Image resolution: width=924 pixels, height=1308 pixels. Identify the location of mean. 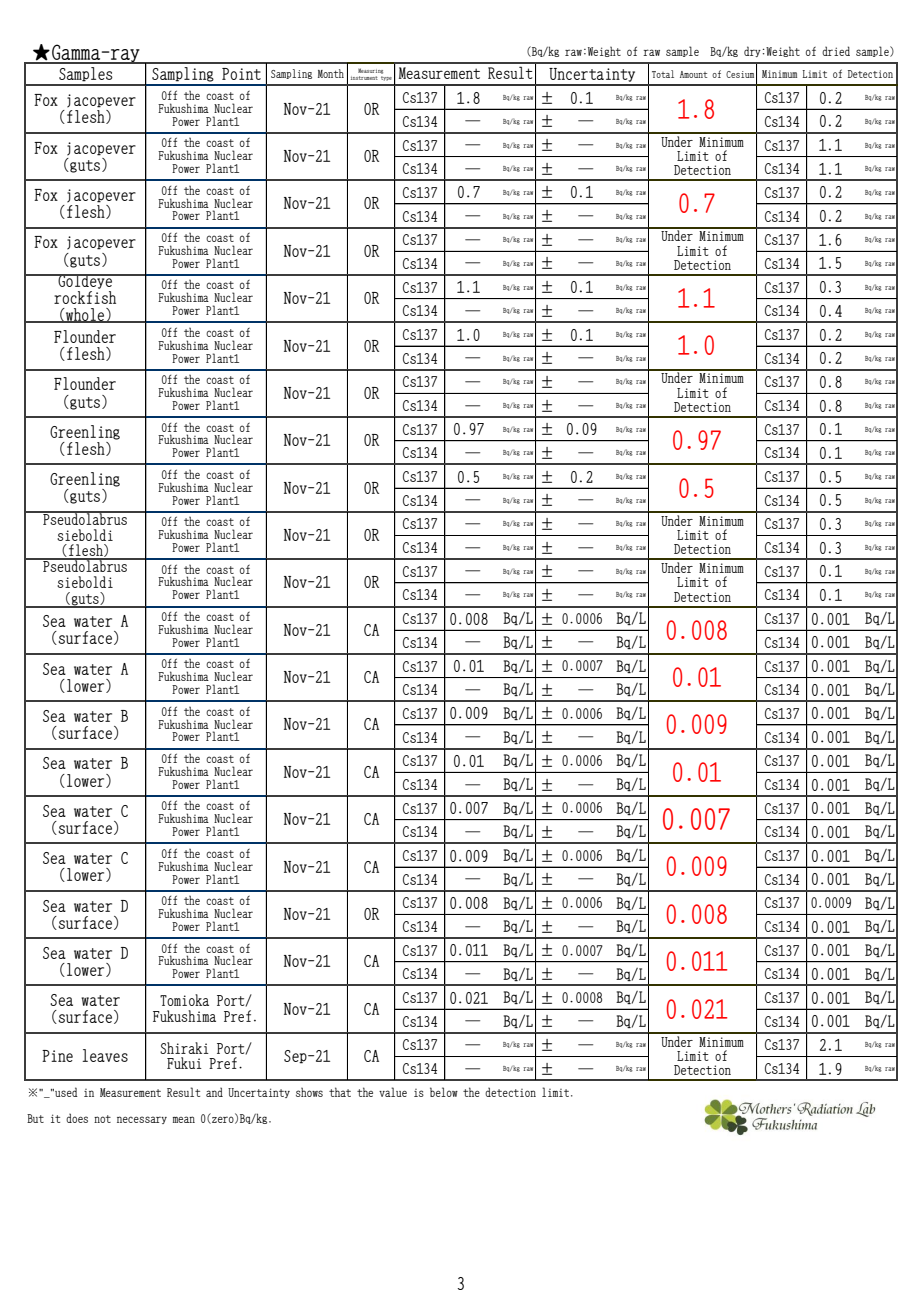
(184, 1119).
